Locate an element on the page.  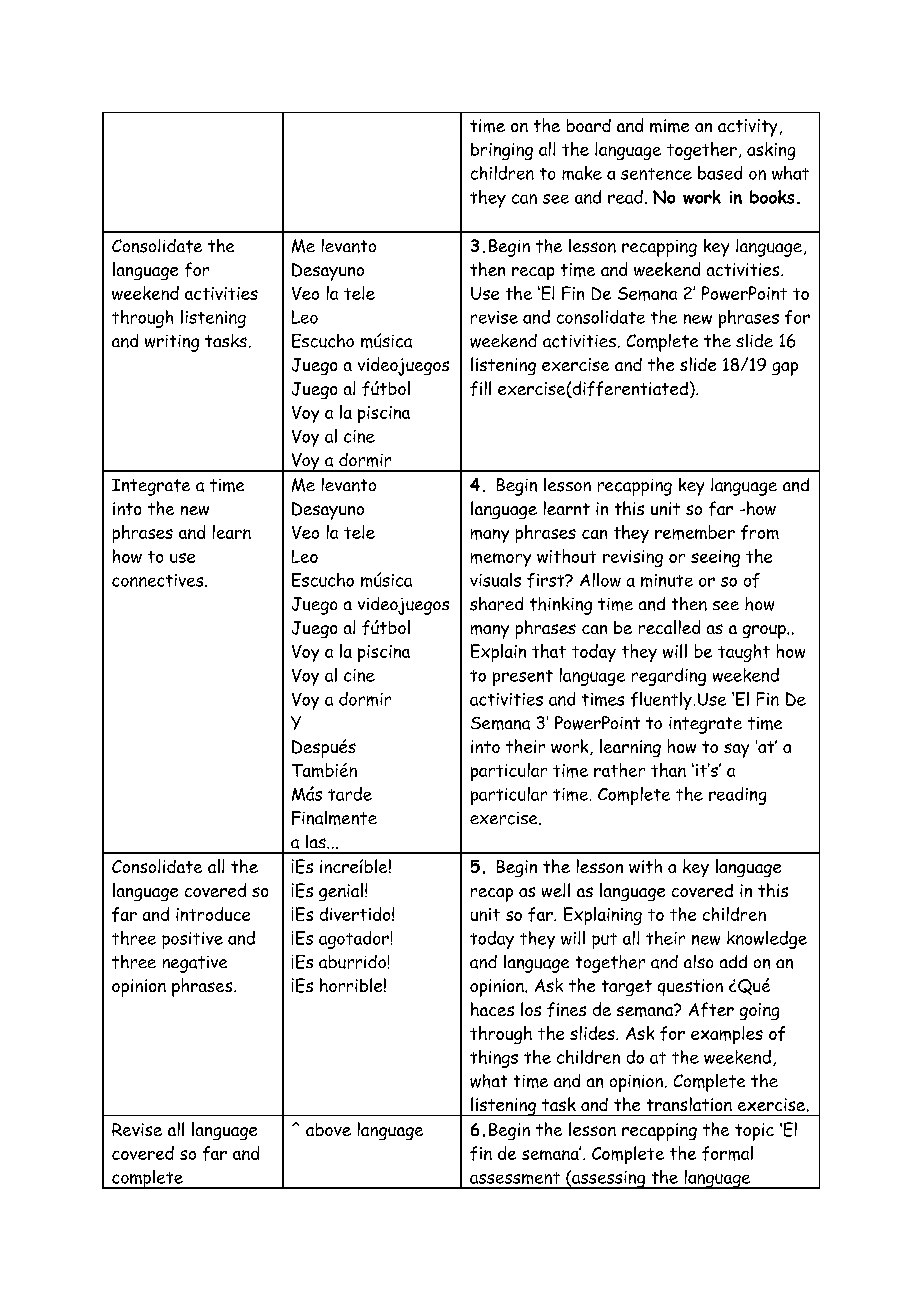
above is located at coordinates (328, 1129).
